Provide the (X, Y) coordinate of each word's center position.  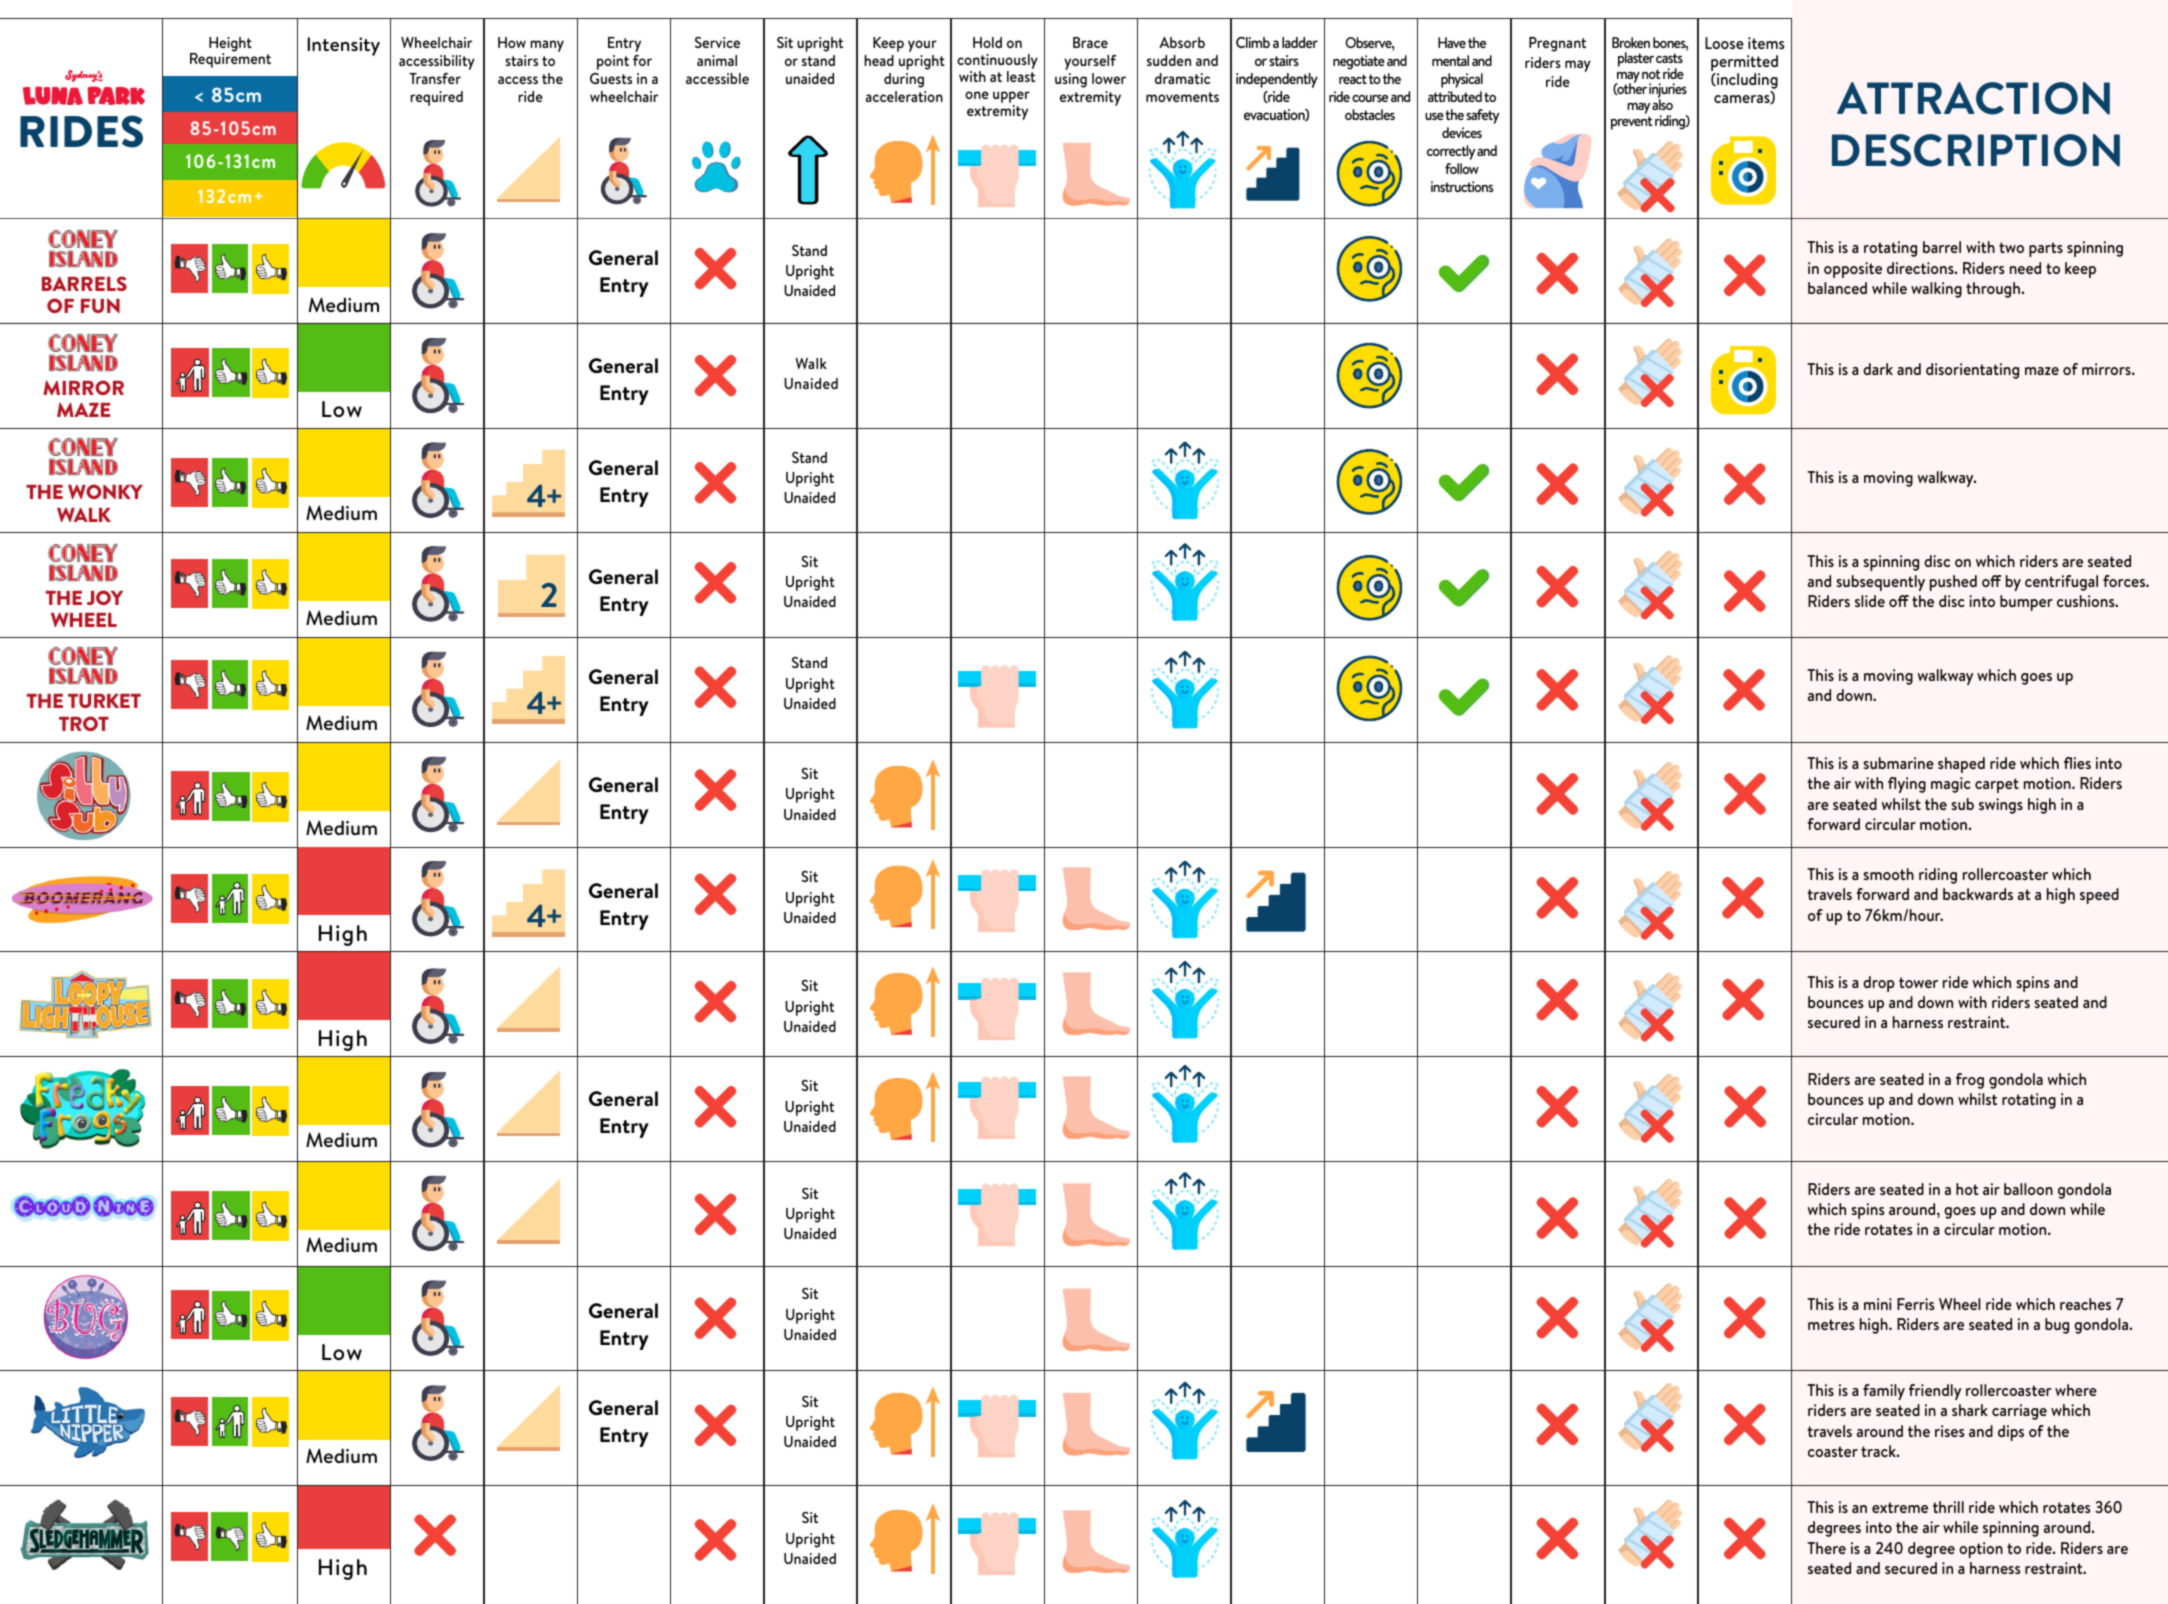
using (1071, 80)
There (1826, 1548)
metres (1831, 1324)
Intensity (343, 46)
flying (1907, 785)
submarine (1898, 763)
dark (1878, 369)
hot (1967, 1189)
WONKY (105, 491)
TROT (84, 723)
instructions (1462, 186)
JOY (105, 597)
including (1746, 82)
